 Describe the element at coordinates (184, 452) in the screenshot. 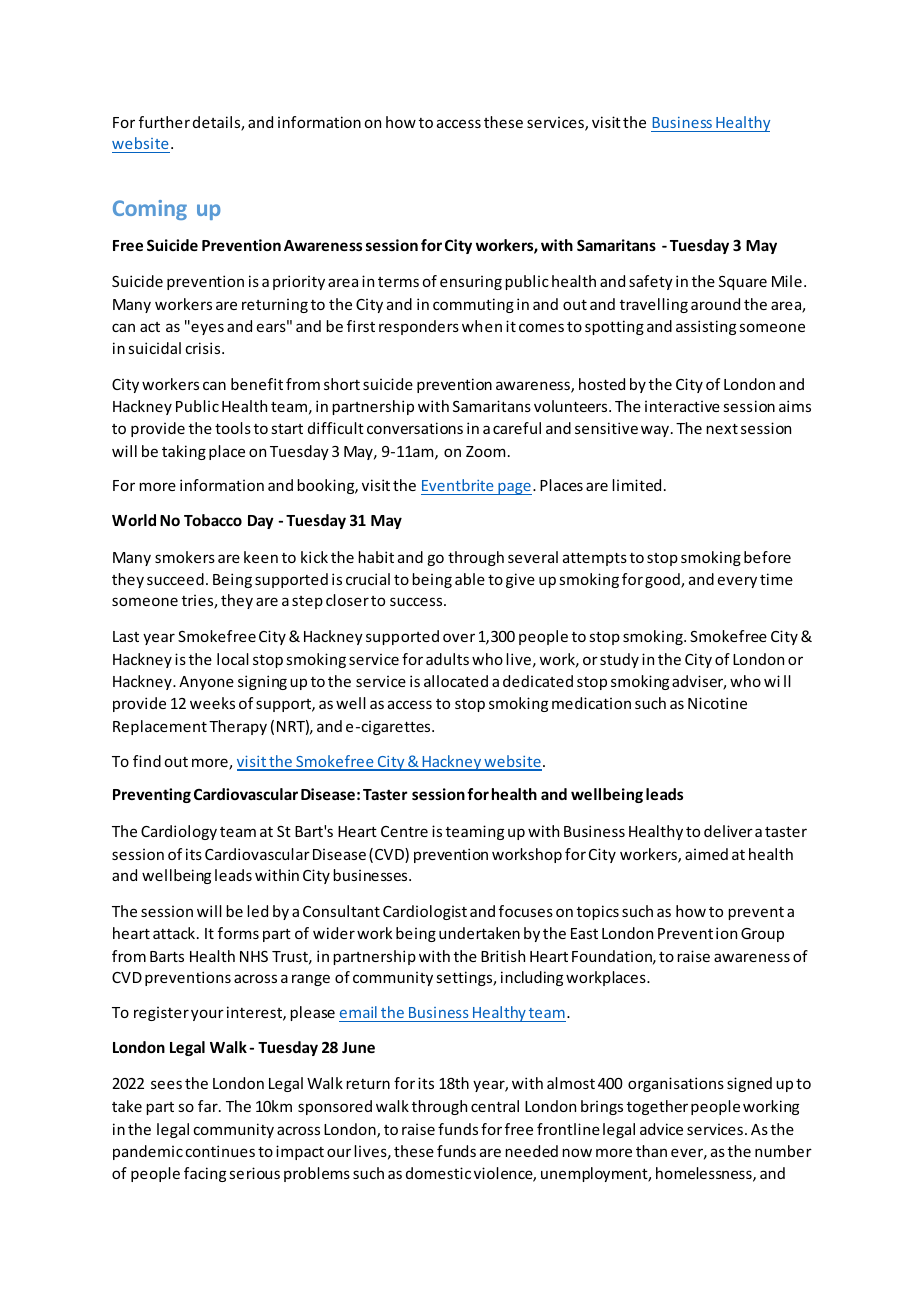

I see `taking` at that location.
